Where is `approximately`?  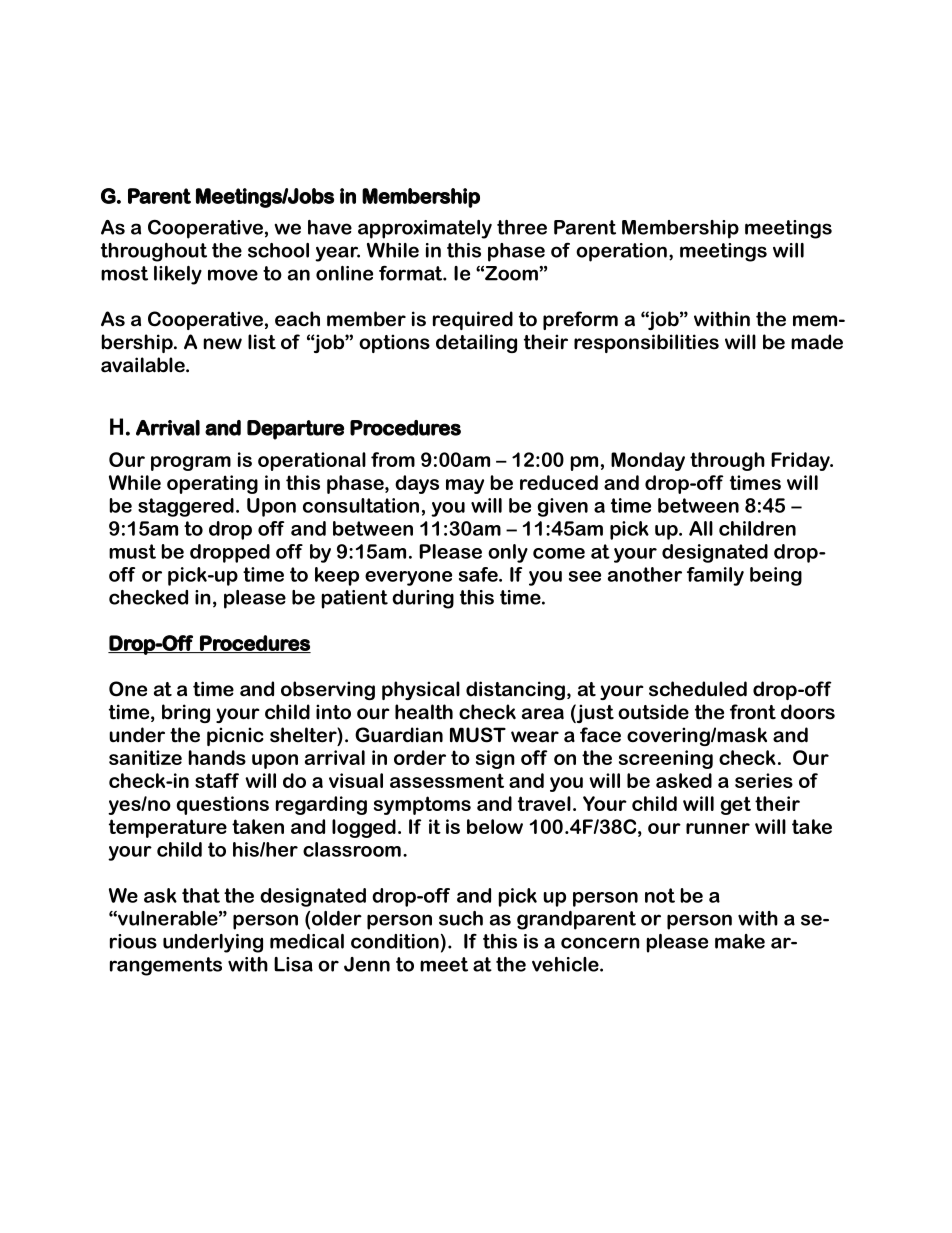 approximately is located at coordinates (425, 229).
